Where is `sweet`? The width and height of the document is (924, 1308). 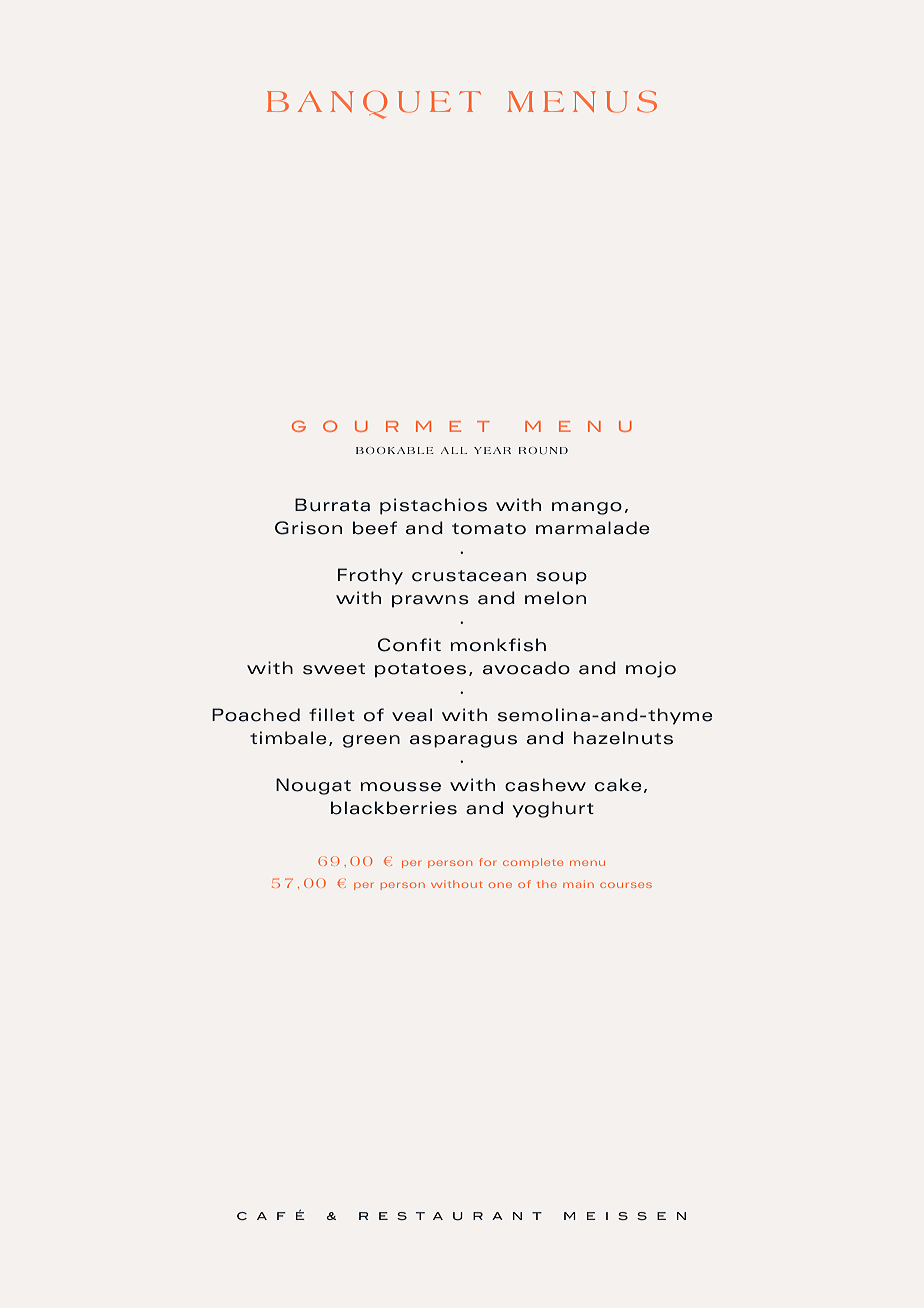 sweet is located at coordinates (334, 669).
